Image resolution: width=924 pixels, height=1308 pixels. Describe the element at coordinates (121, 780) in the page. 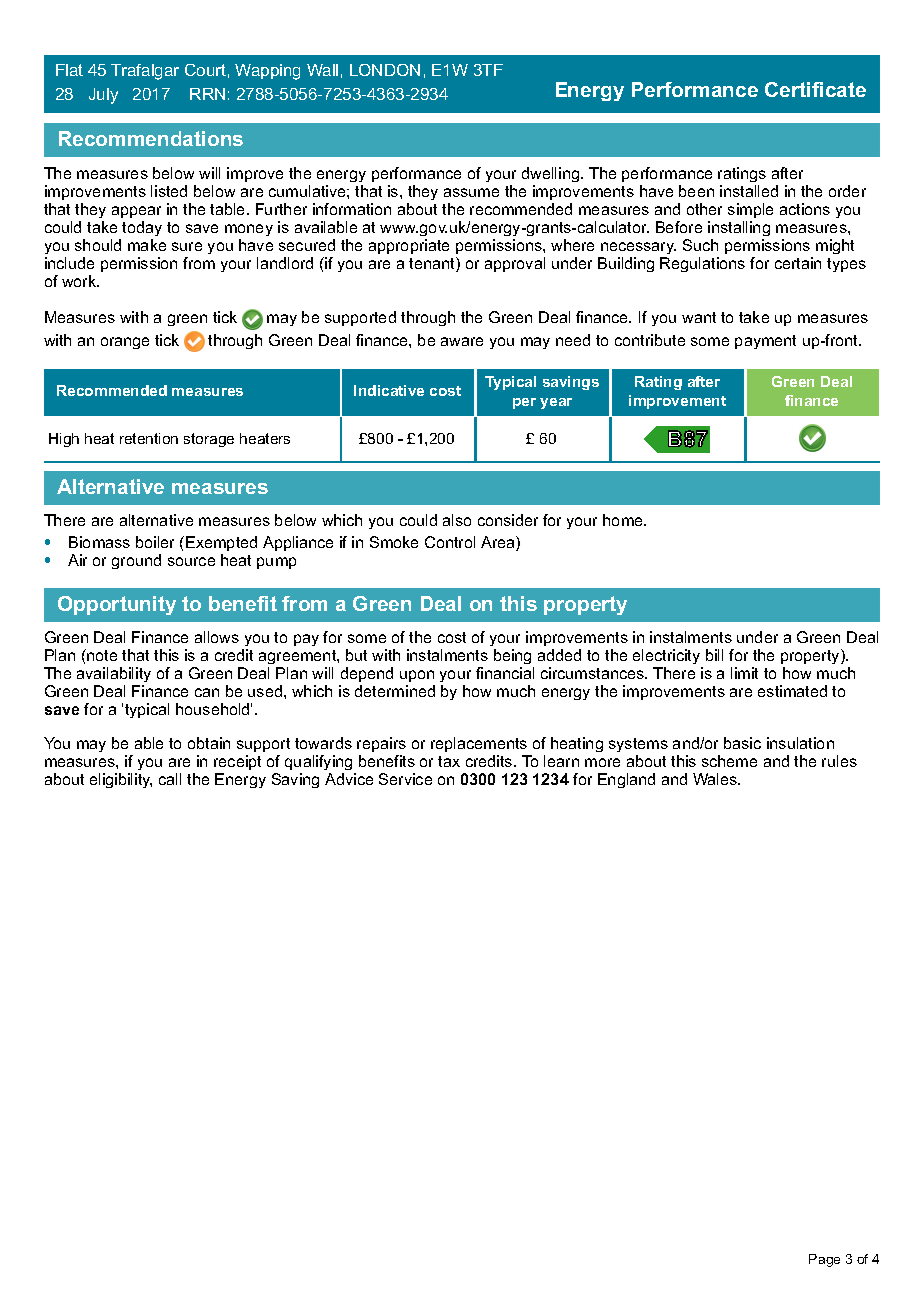

I see `eligibility` at that location.
